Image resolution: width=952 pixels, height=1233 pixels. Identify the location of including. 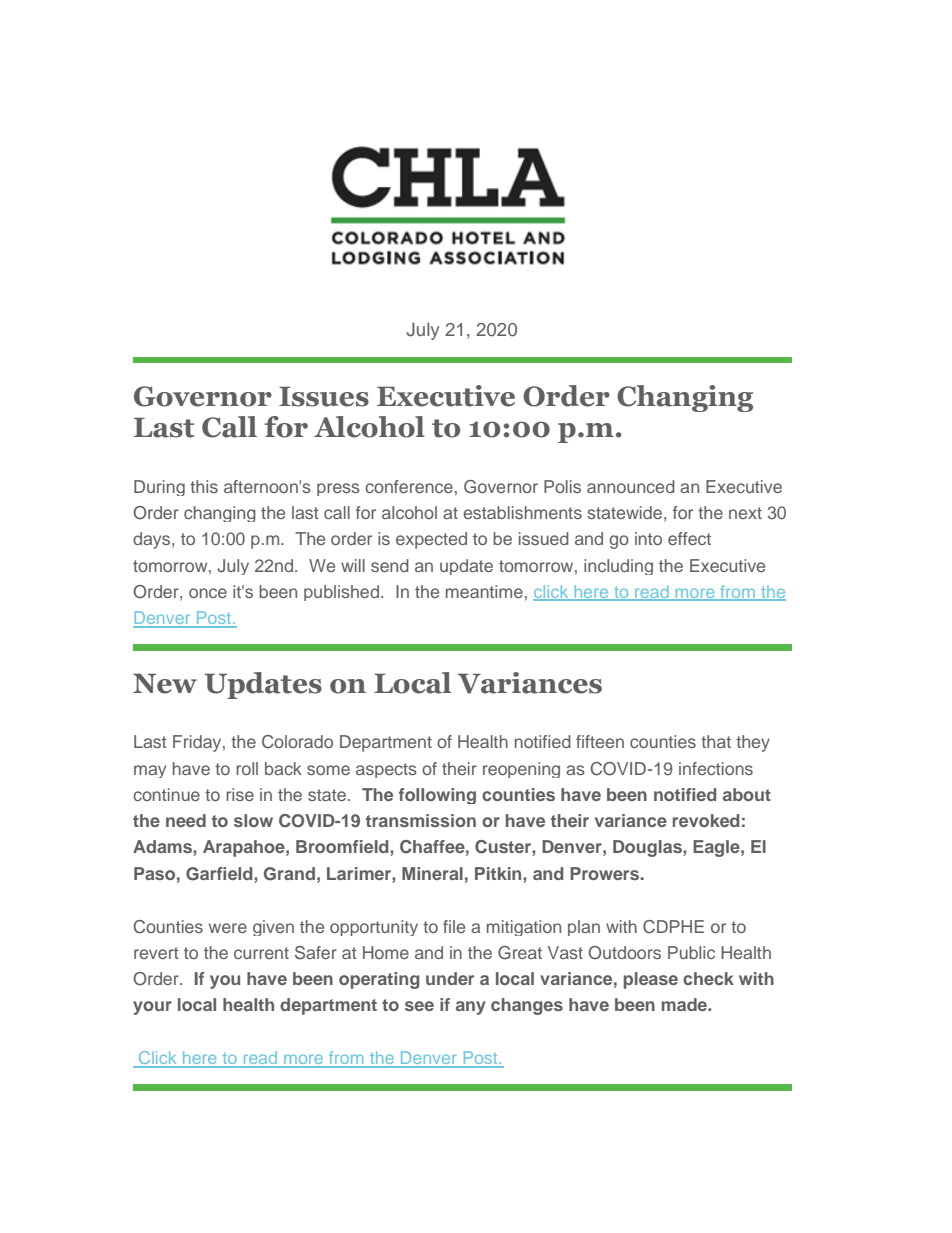
(618, 567).
